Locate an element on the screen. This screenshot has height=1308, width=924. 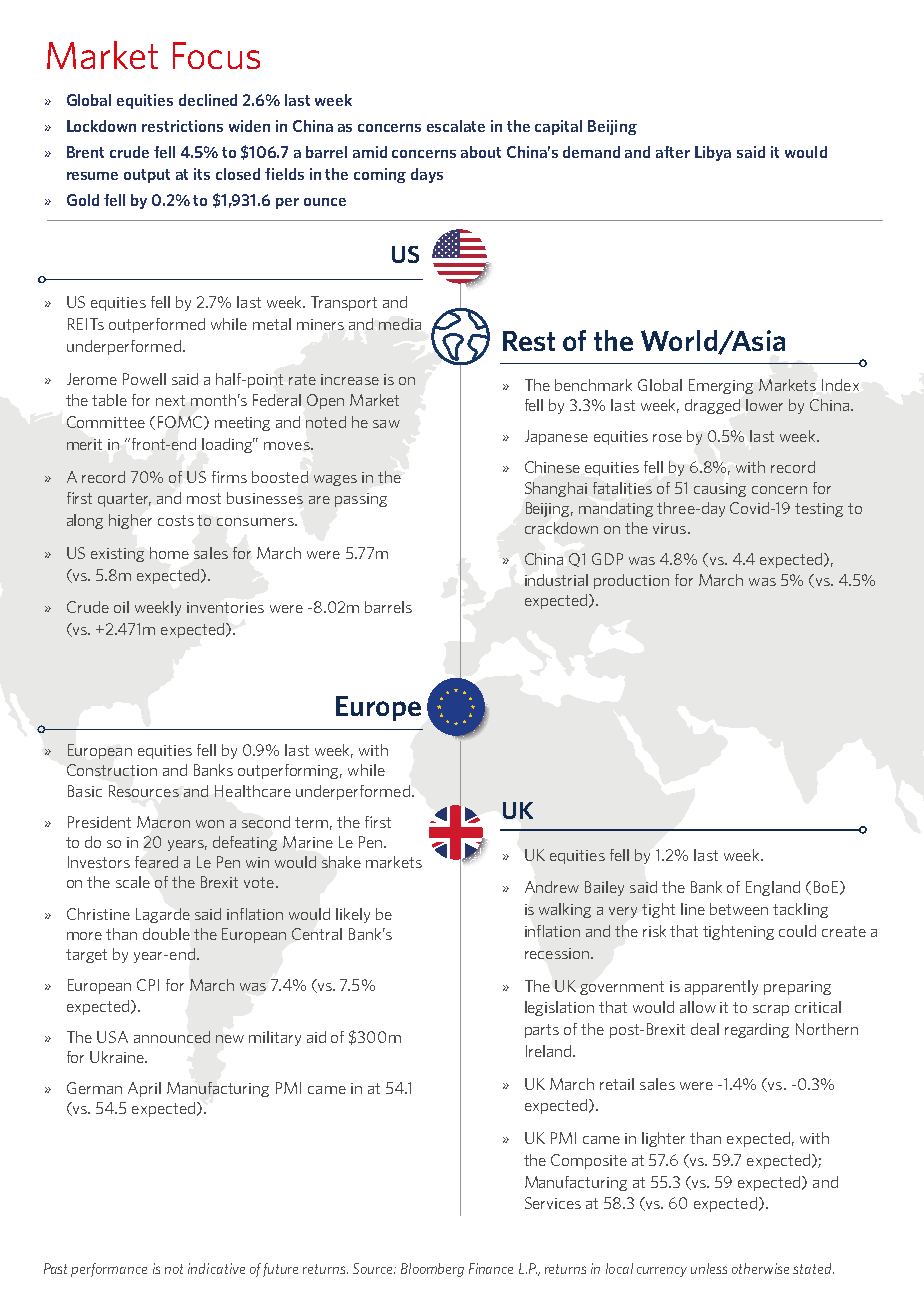
England is located at coordinates (773, 888).
